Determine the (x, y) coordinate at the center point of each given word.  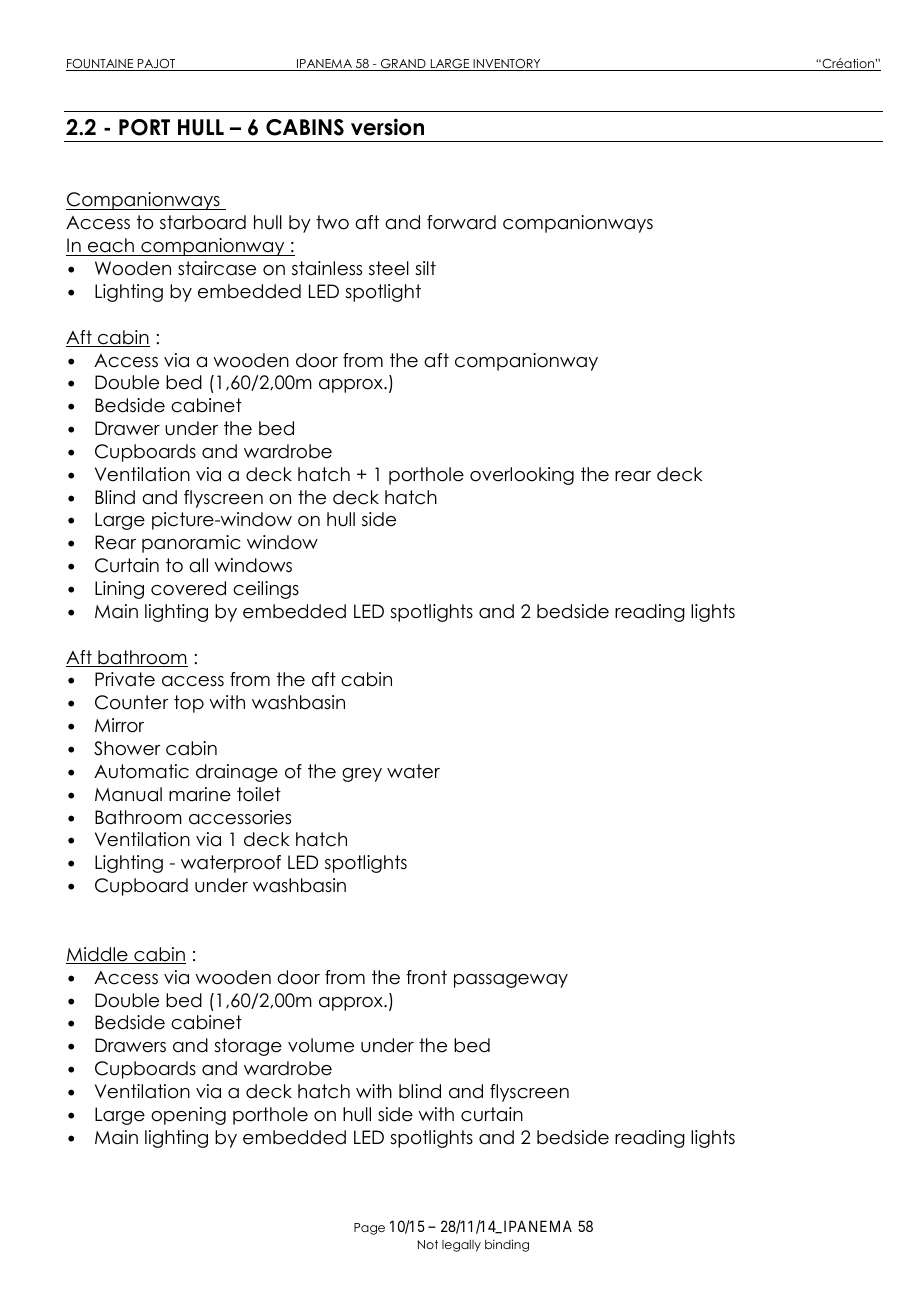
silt (425, 268)
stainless (327, 268)
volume (321, 1045)
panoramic (191, 544)
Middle (98, 955)
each (111, 245)
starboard (203, 222)
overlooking (522, 476)
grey (362, 775)
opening (188, 1116)
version (387, 127)
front (426, 977)
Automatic (141, 771)
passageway (511, 981)
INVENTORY (507, 65)
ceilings (266, 590)
